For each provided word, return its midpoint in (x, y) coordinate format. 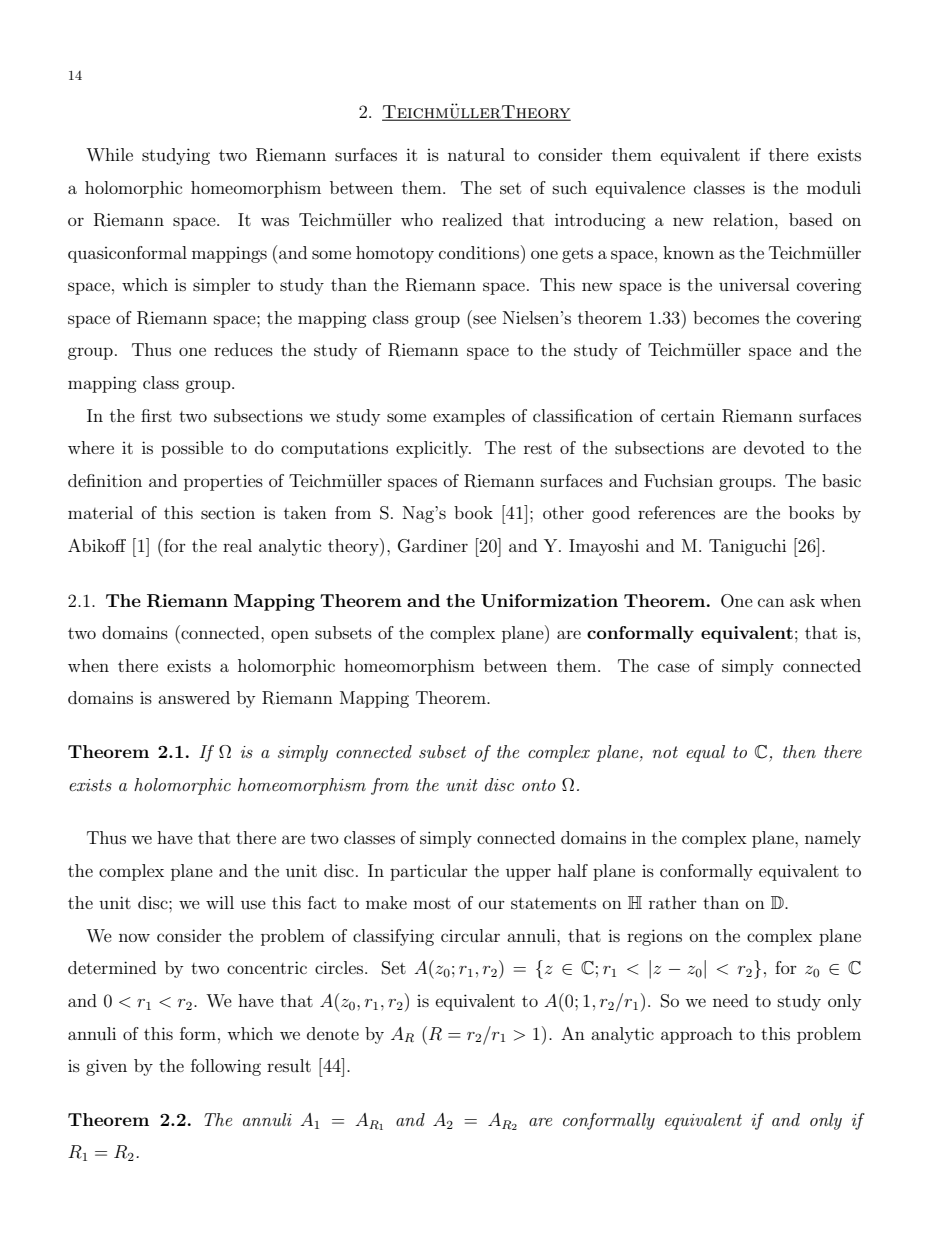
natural (476, 154)
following (226, 1067)
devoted (774, 447)
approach (697, 1035)
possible (192, 449)
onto (539, 785)
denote (333, 1033)
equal (705, 753)
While (109, 154)
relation (744, 219)
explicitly (433, 449)
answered (194, 697)
